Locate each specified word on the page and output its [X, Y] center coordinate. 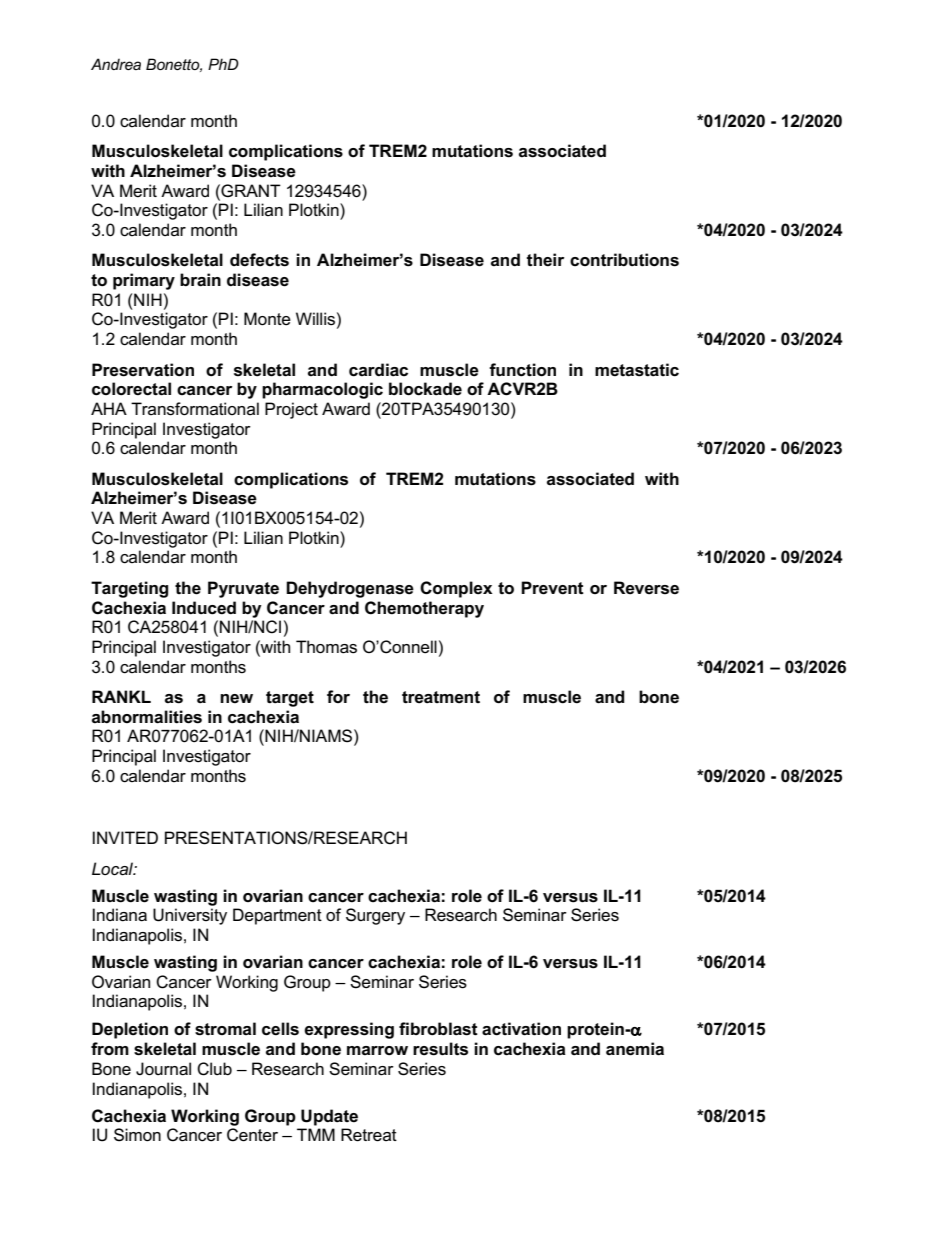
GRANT [250, 190]
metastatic [637, 370]
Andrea [116, 64]
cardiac [378, 370]
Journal [163, 1069]
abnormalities [147, 717]
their [546, 260]
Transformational [195, 409]
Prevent [552, 588]
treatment [441, 697]
